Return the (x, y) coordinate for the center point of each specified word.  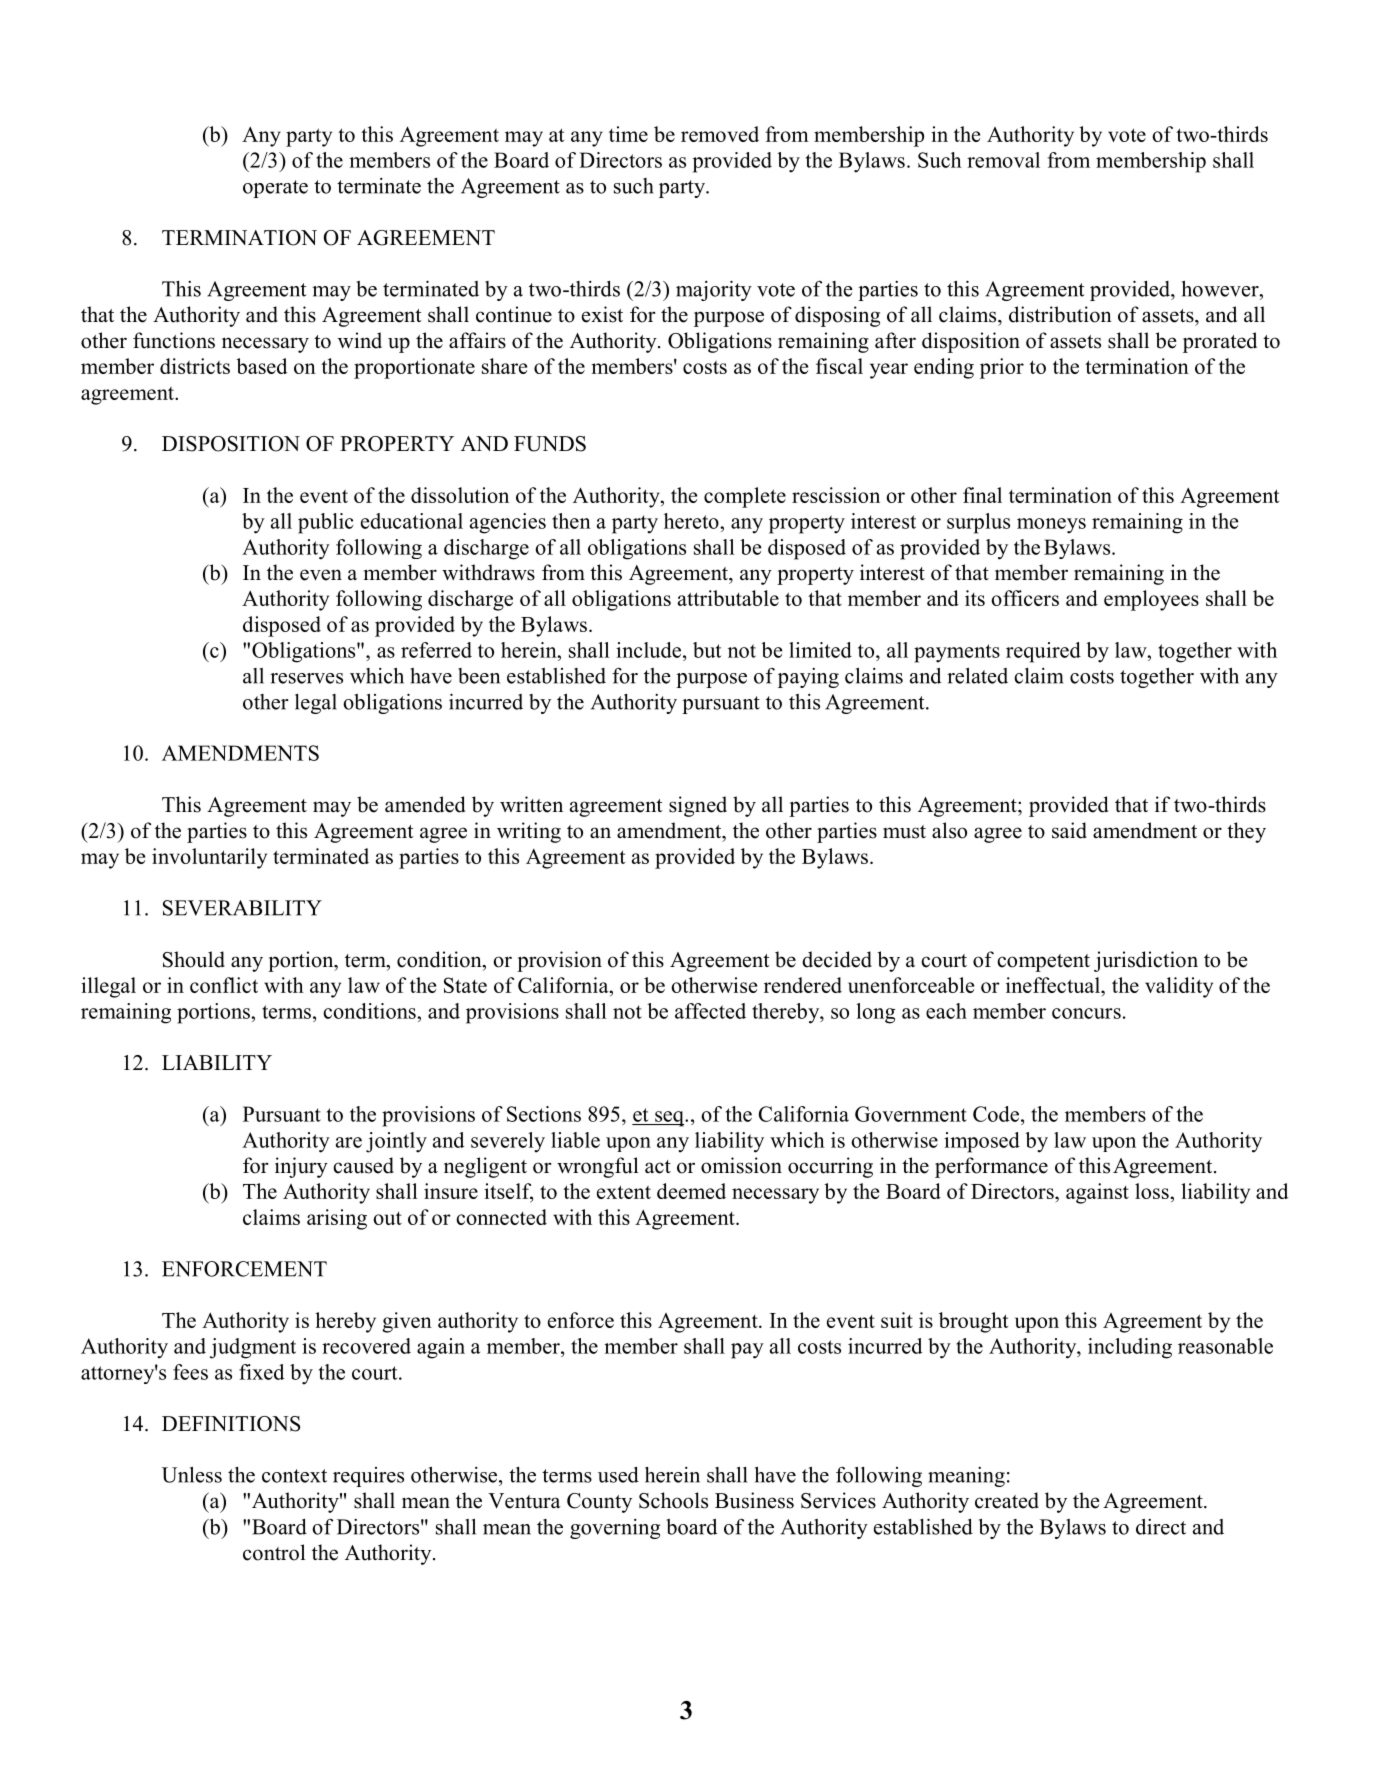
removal (1003, 160)
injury (301, 1167)
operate (275, 189)
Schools (673, 1500)
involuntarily (209, 858)
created (1007, 1500)
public (325, 523)
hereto (692, 521)
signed (698, 806)
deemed (691, 1191)
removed (720, 134)
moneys (1051, 526)
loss (1152, 1191)
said (1069, 830)
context (294, 1476)
